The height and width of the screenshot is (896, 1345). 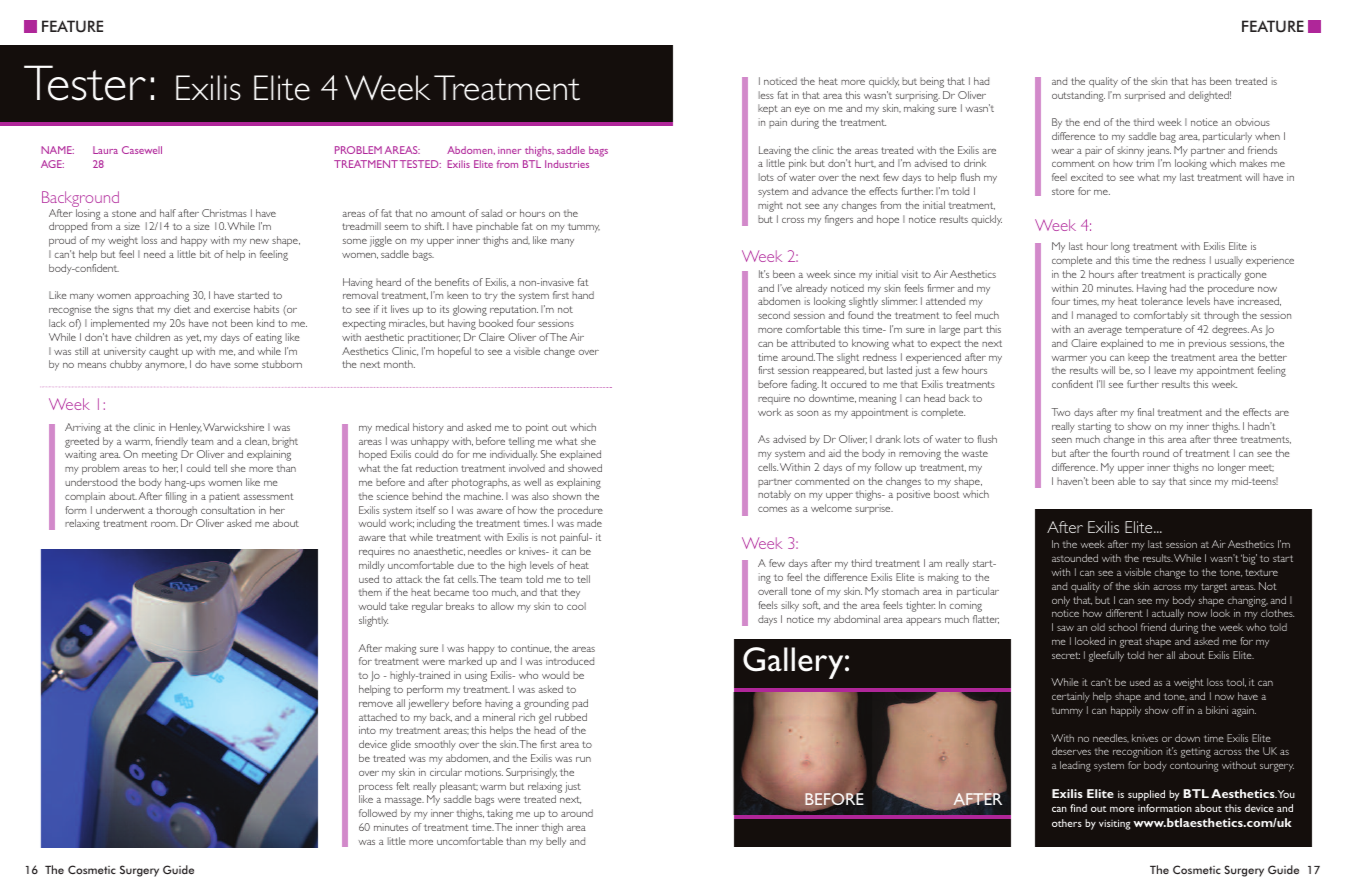 I want to click on outstanding, so click(x=1078, y=96).
